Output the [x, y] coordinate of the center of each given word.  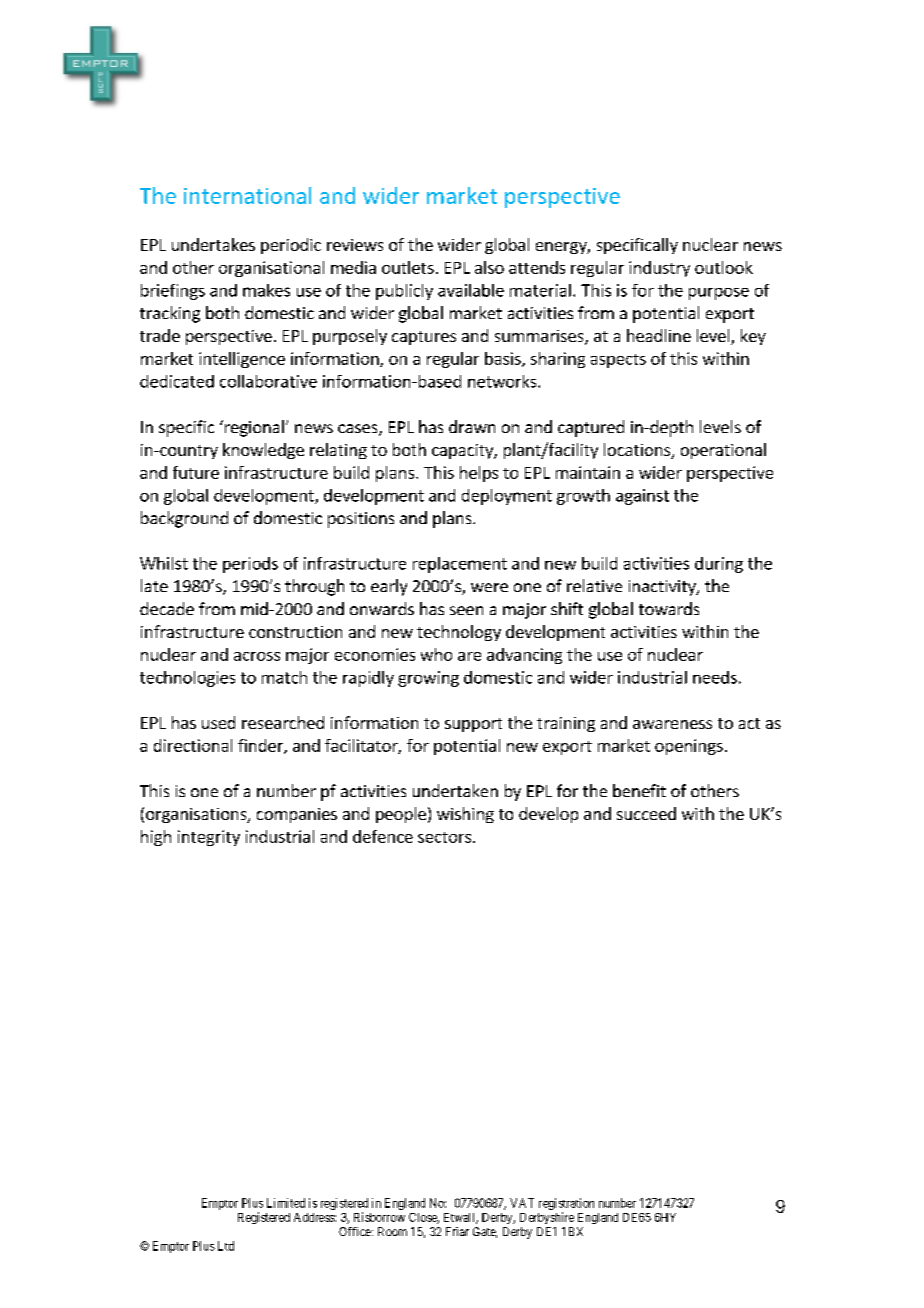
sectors [444, 837]
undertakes [213, 244]
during [719, 565]
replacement [460, 565]
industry [659, 269]
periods [250, 565]
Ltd [226, 1246]
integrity [209, 838]
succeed [646, 813]
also [489, 267]
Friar [457, 1231]
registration [566, 1205]
